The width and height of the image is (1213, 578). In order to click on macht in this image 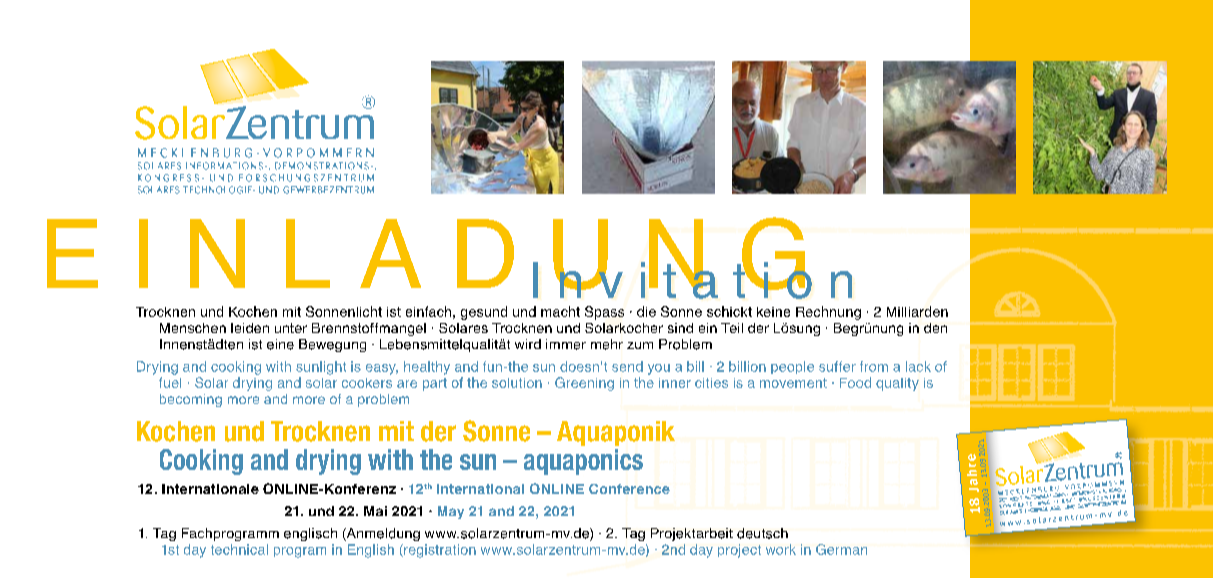, I will do `click(560, 311)`.
